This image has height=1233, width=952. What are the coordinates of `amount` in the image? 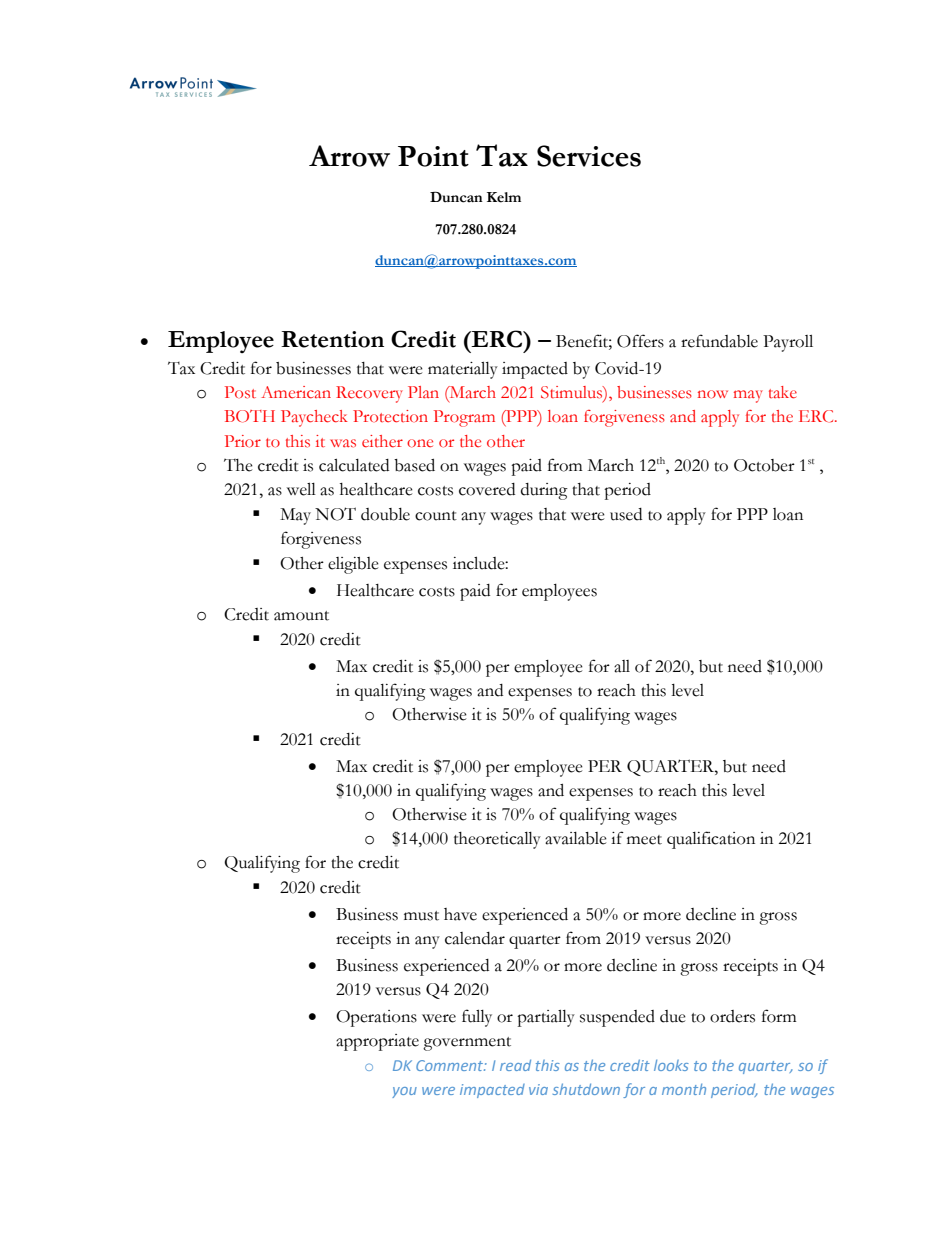 It's located at (301, 616).
